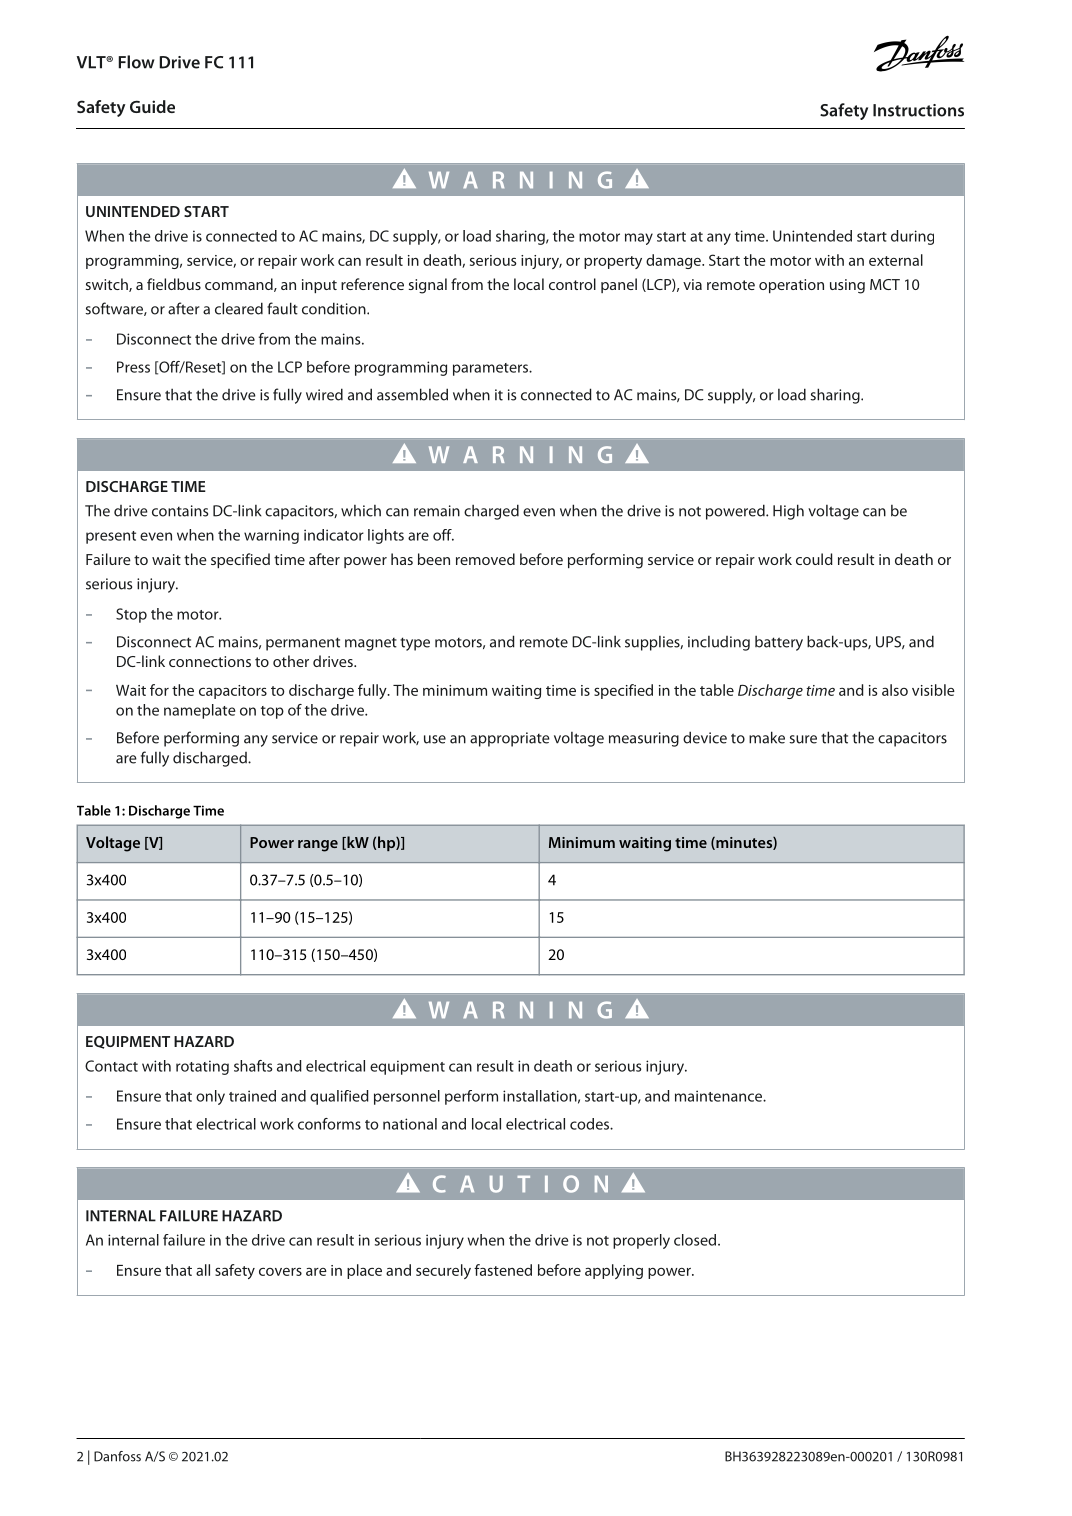  I want to click on appropriate, so click(510, 739).
